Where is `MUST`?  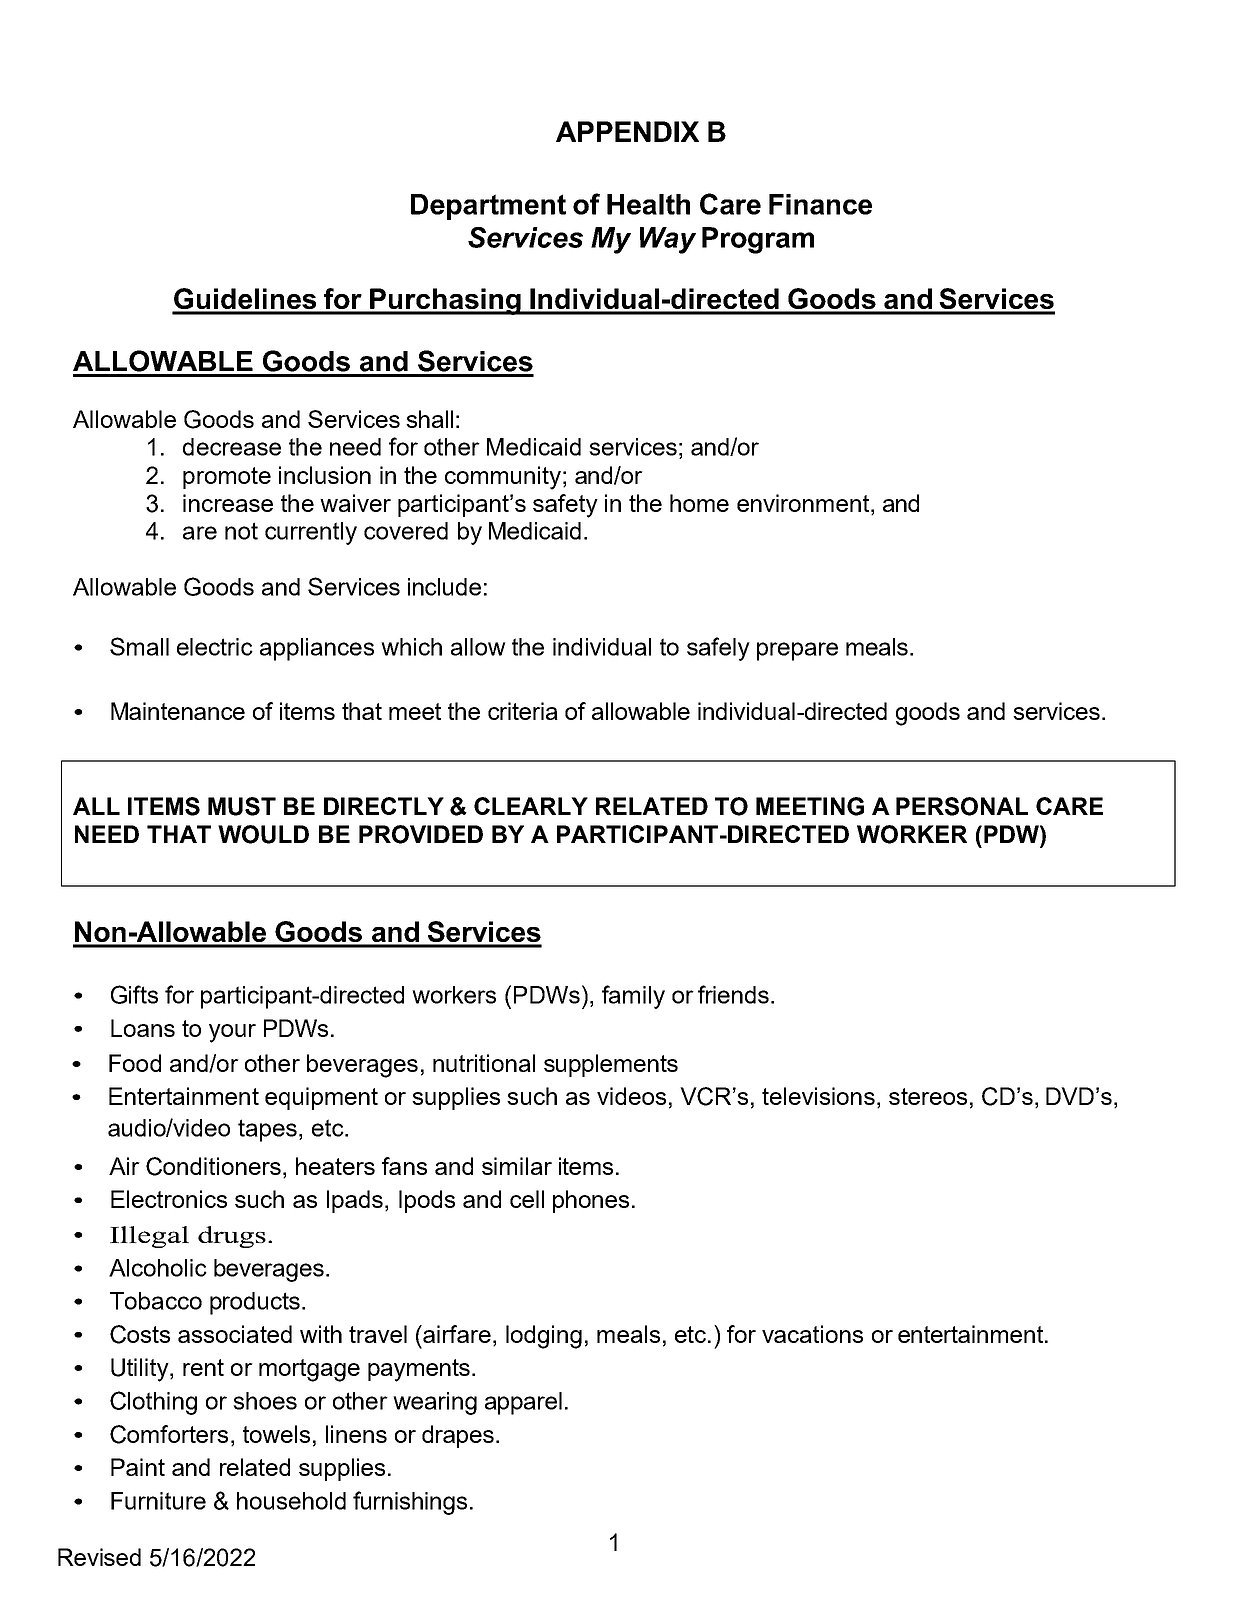
MUST is located at coordinates (242, 806).
